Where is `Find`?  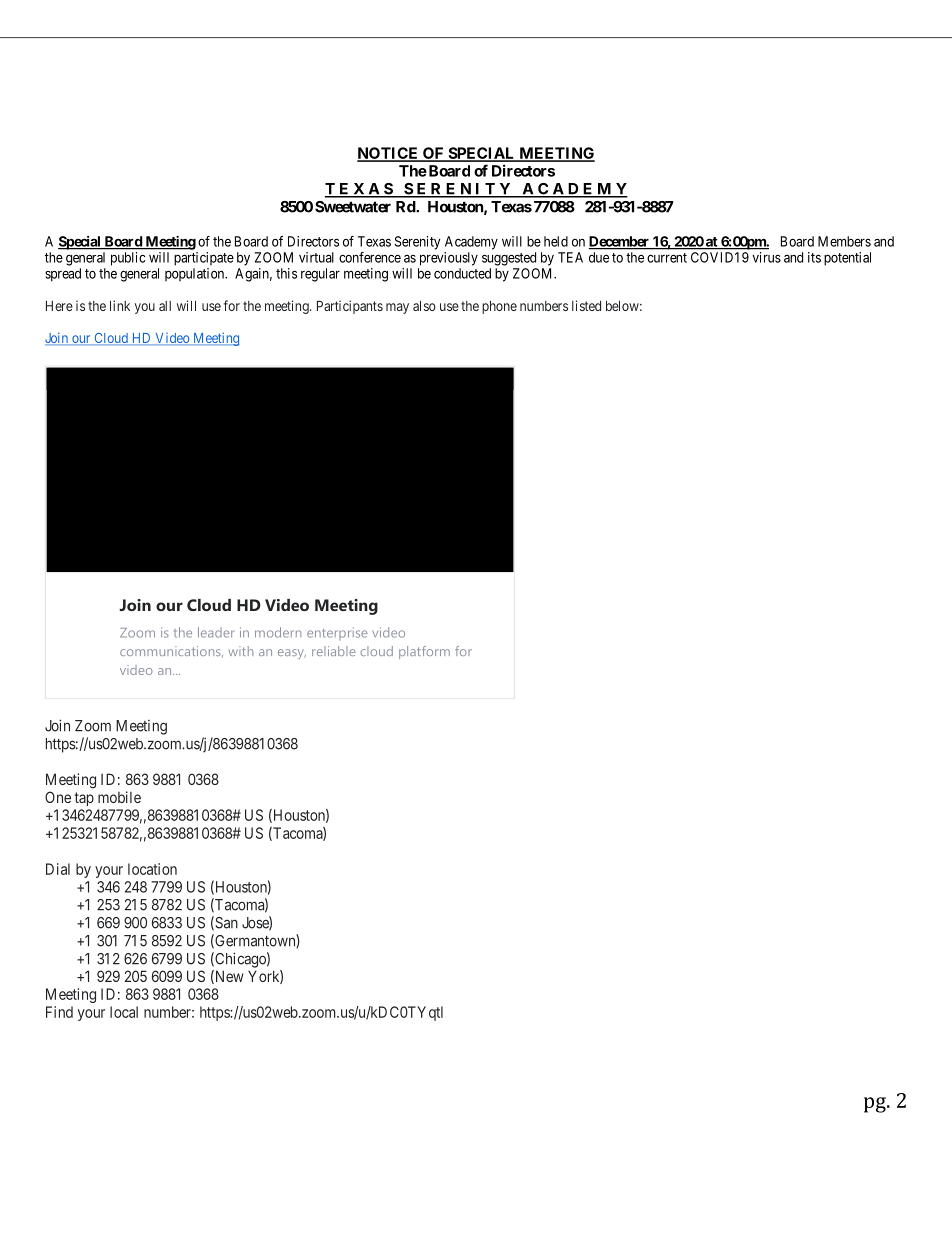 Find is located at coordinates (59, 1012).
